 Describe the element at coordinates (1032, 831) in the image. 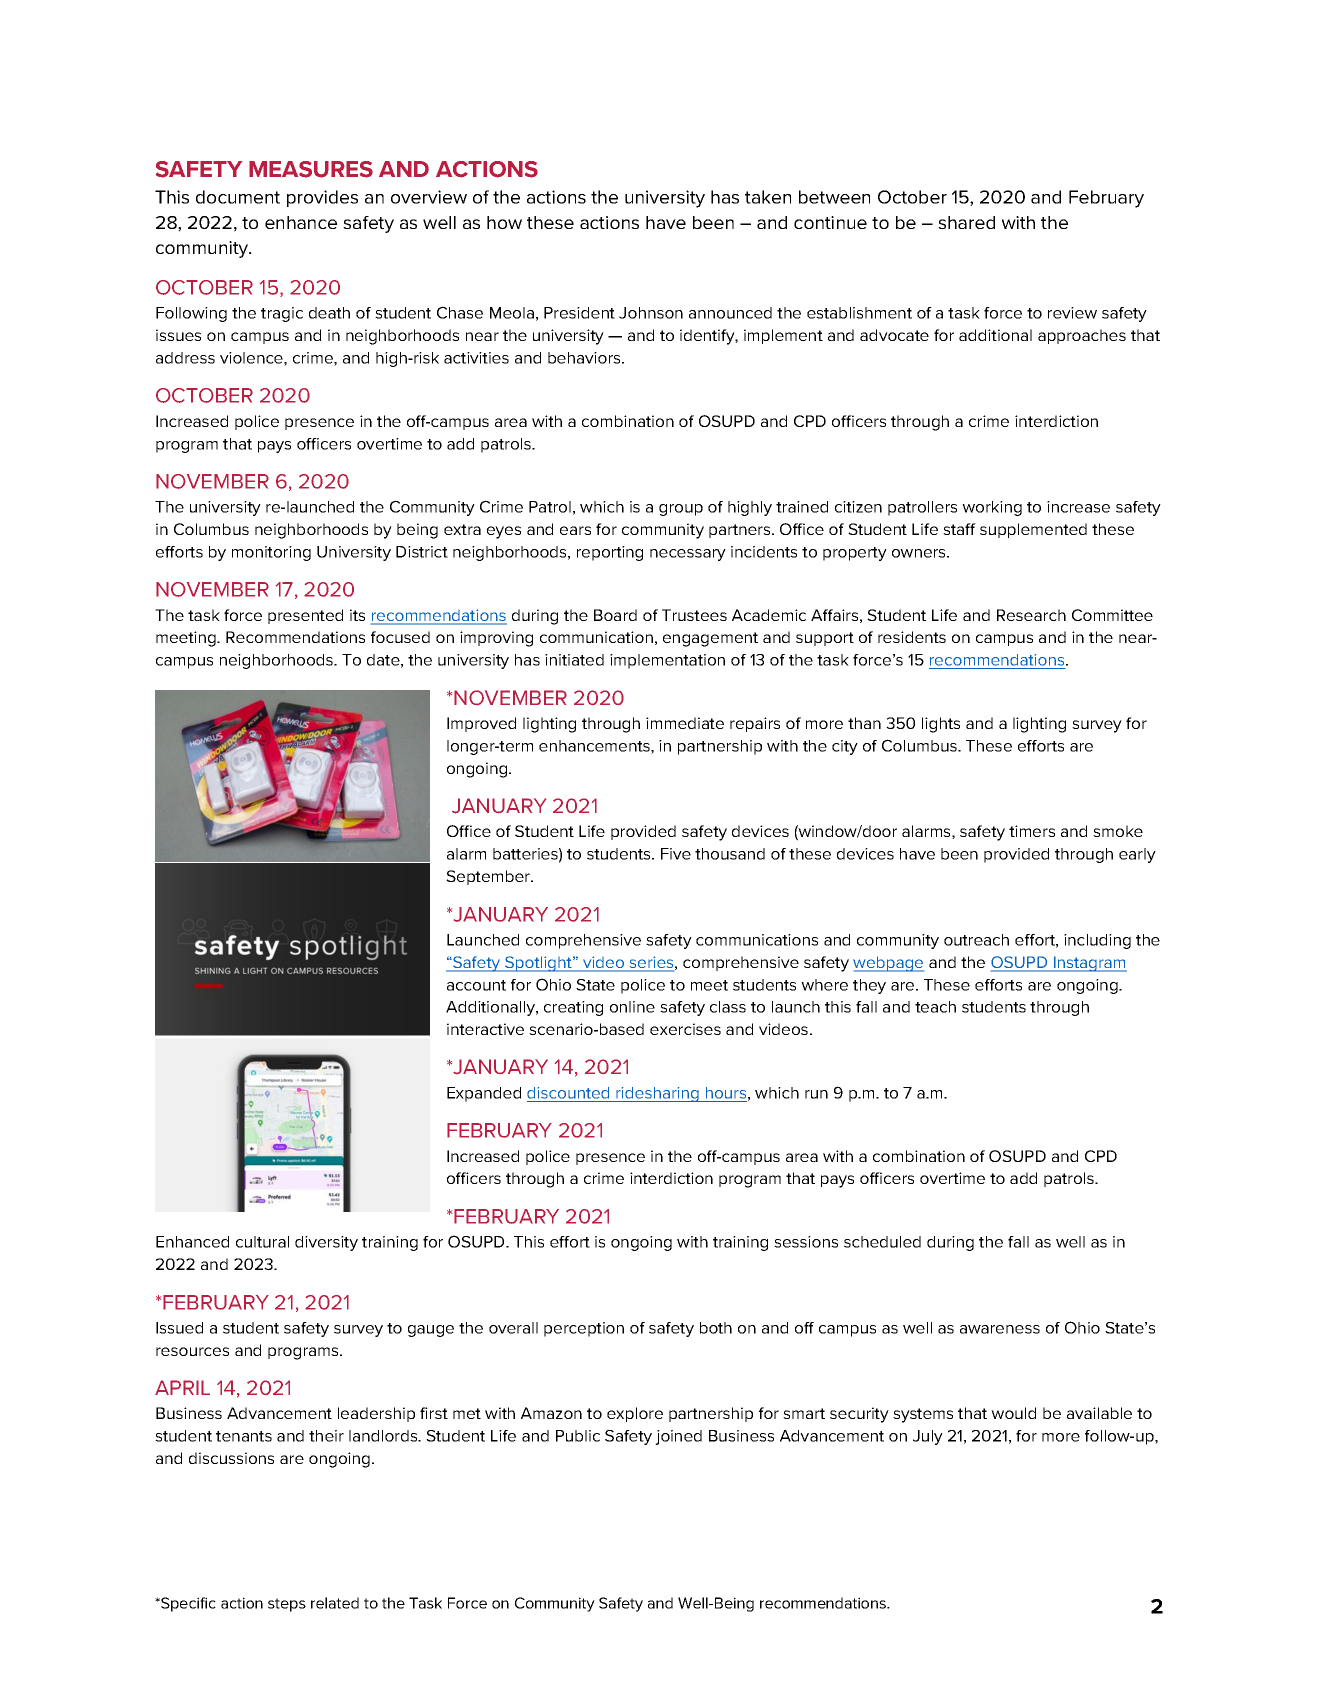

I see `timers` at that location.
